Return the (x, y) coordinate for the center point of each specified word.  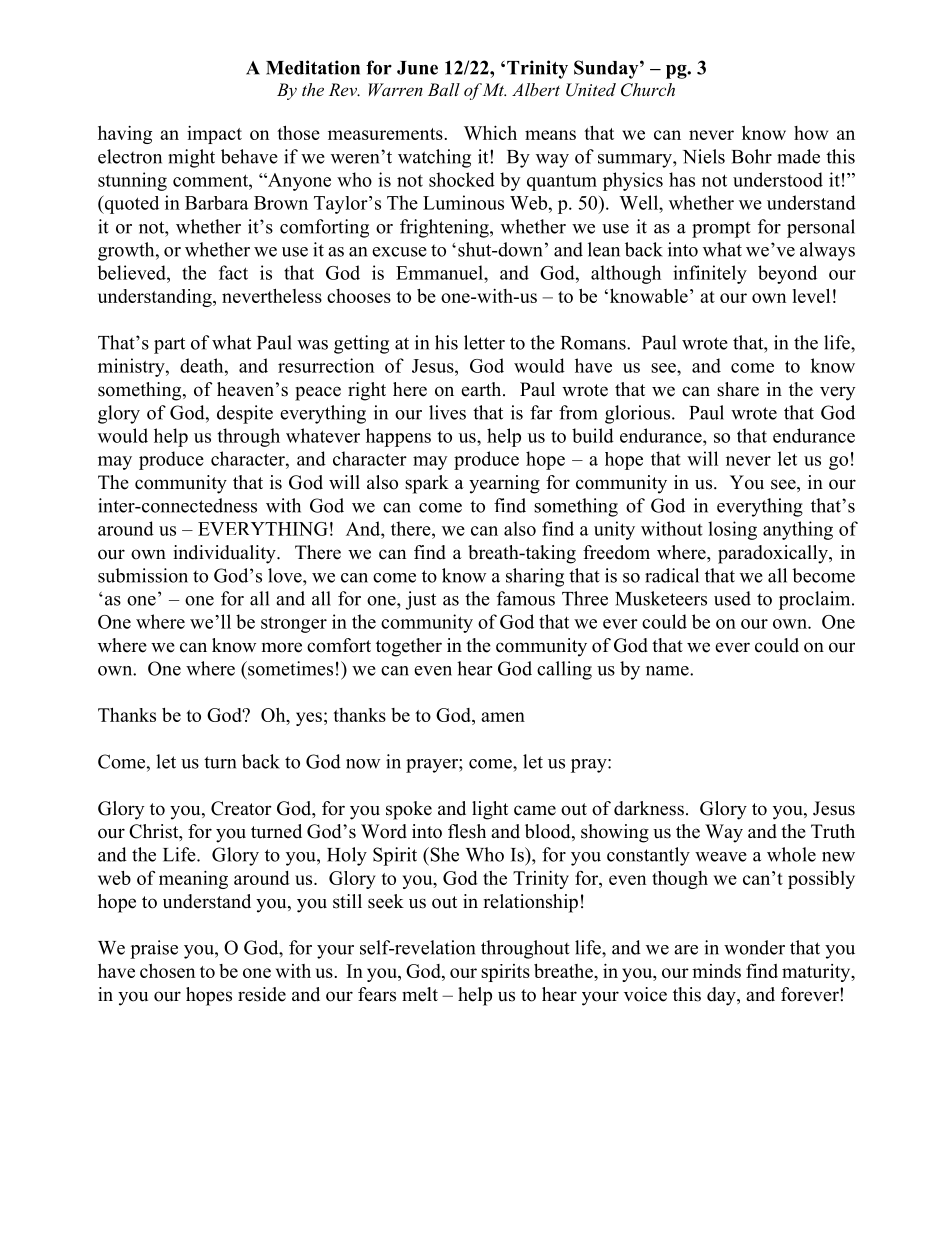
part (169, 345)
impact (214, 135)
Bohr (752, 156)
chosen (167, 971)
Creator (241, 808)
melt (420, 994)
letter (484, 342)
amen (503, 717)
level (811, 296)
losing (732, 530)
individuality (225, 554)
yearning (504, 484)
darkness (649, 808)
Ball (444, 89)
